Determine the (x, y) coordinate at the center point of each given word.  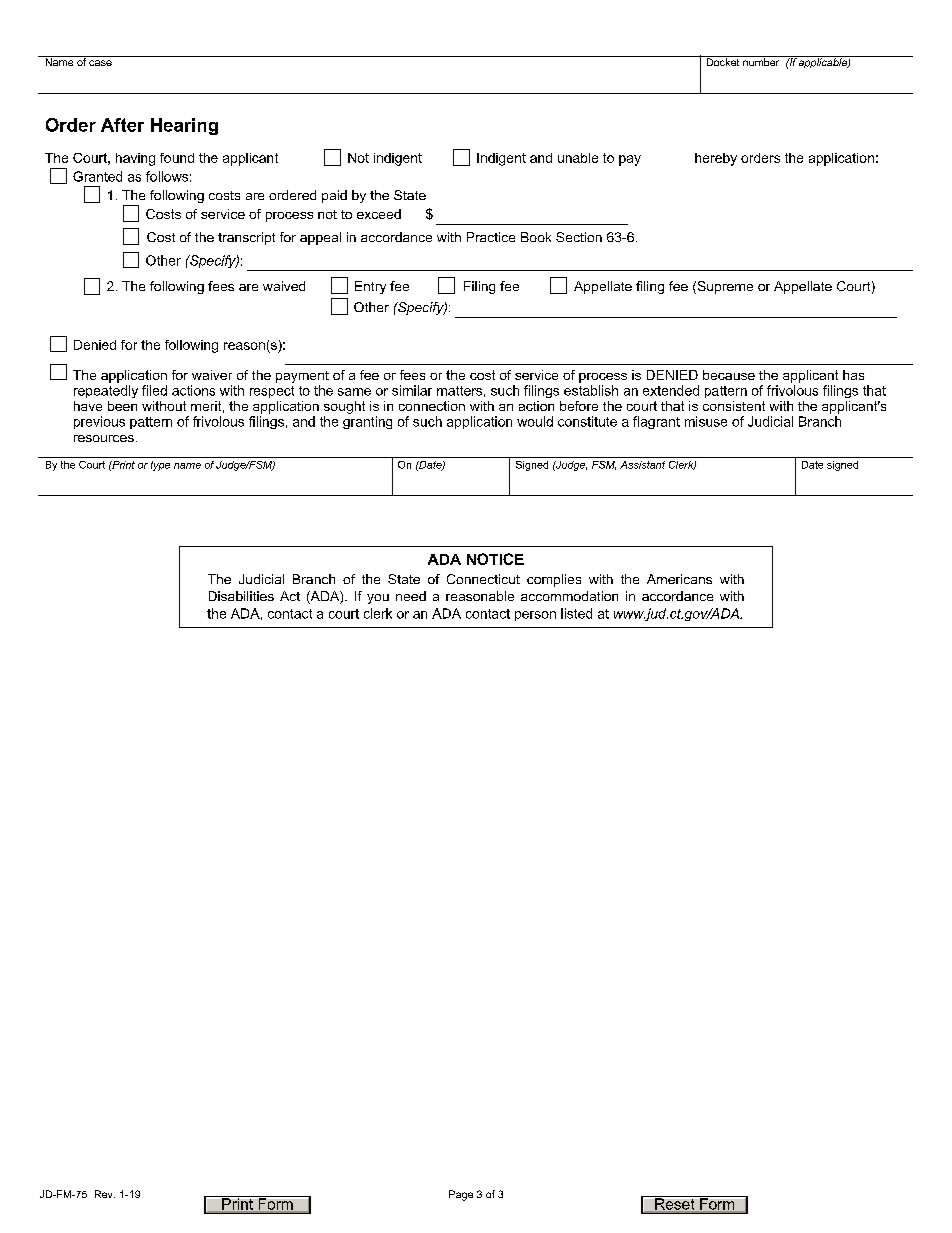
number (761, 61)
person (535, 616)
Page (461, 1195)
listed (576, 613)
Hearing (184, 126)
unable (578, 158)
